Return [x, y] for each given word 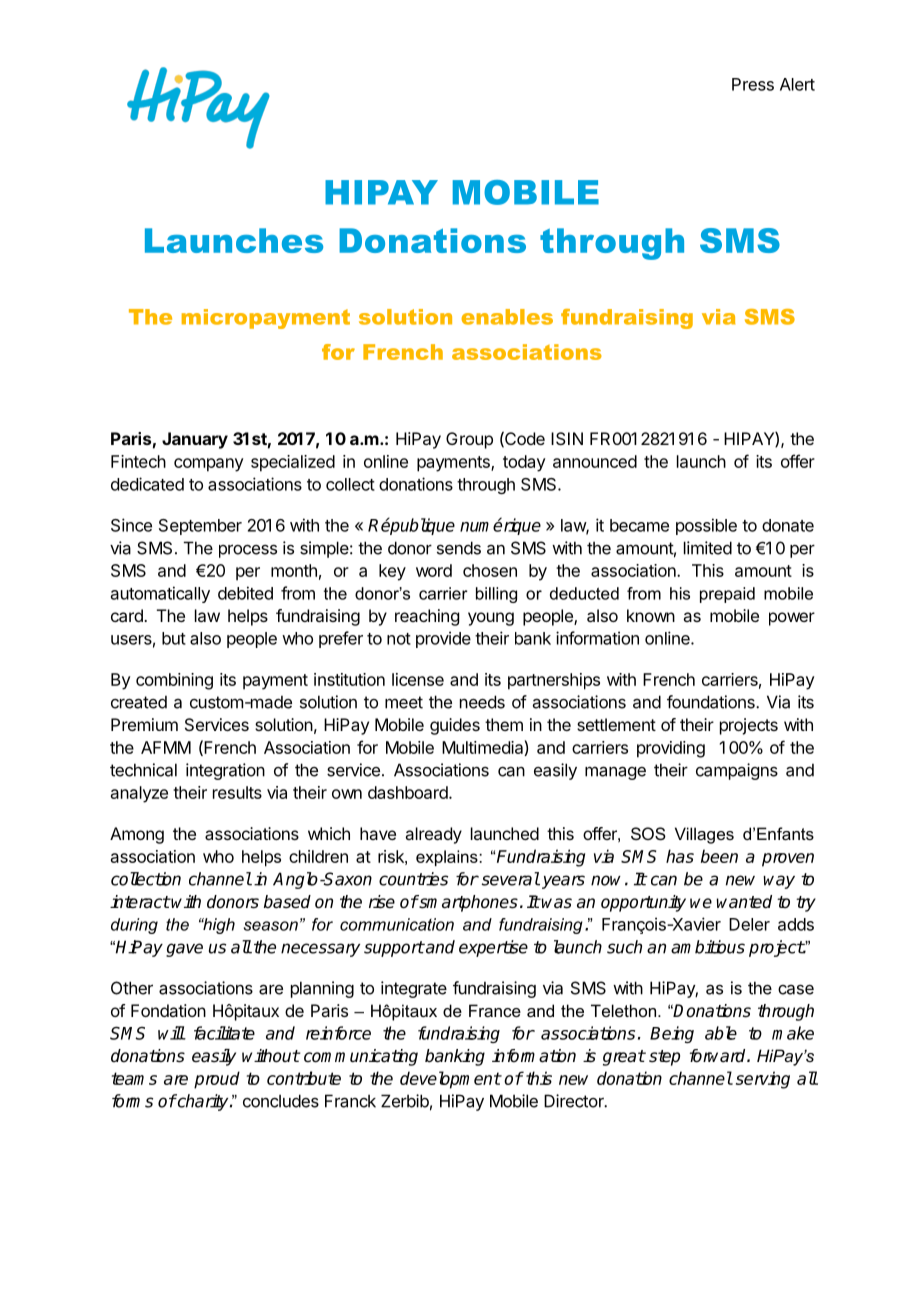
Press [753, 84]
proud [217, 1080]
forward [719, 1056]
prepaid [727, 595]
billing [496, 595]
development [450, 1080]
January [195, 440]
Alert [797, 84]
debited [245, 593]
